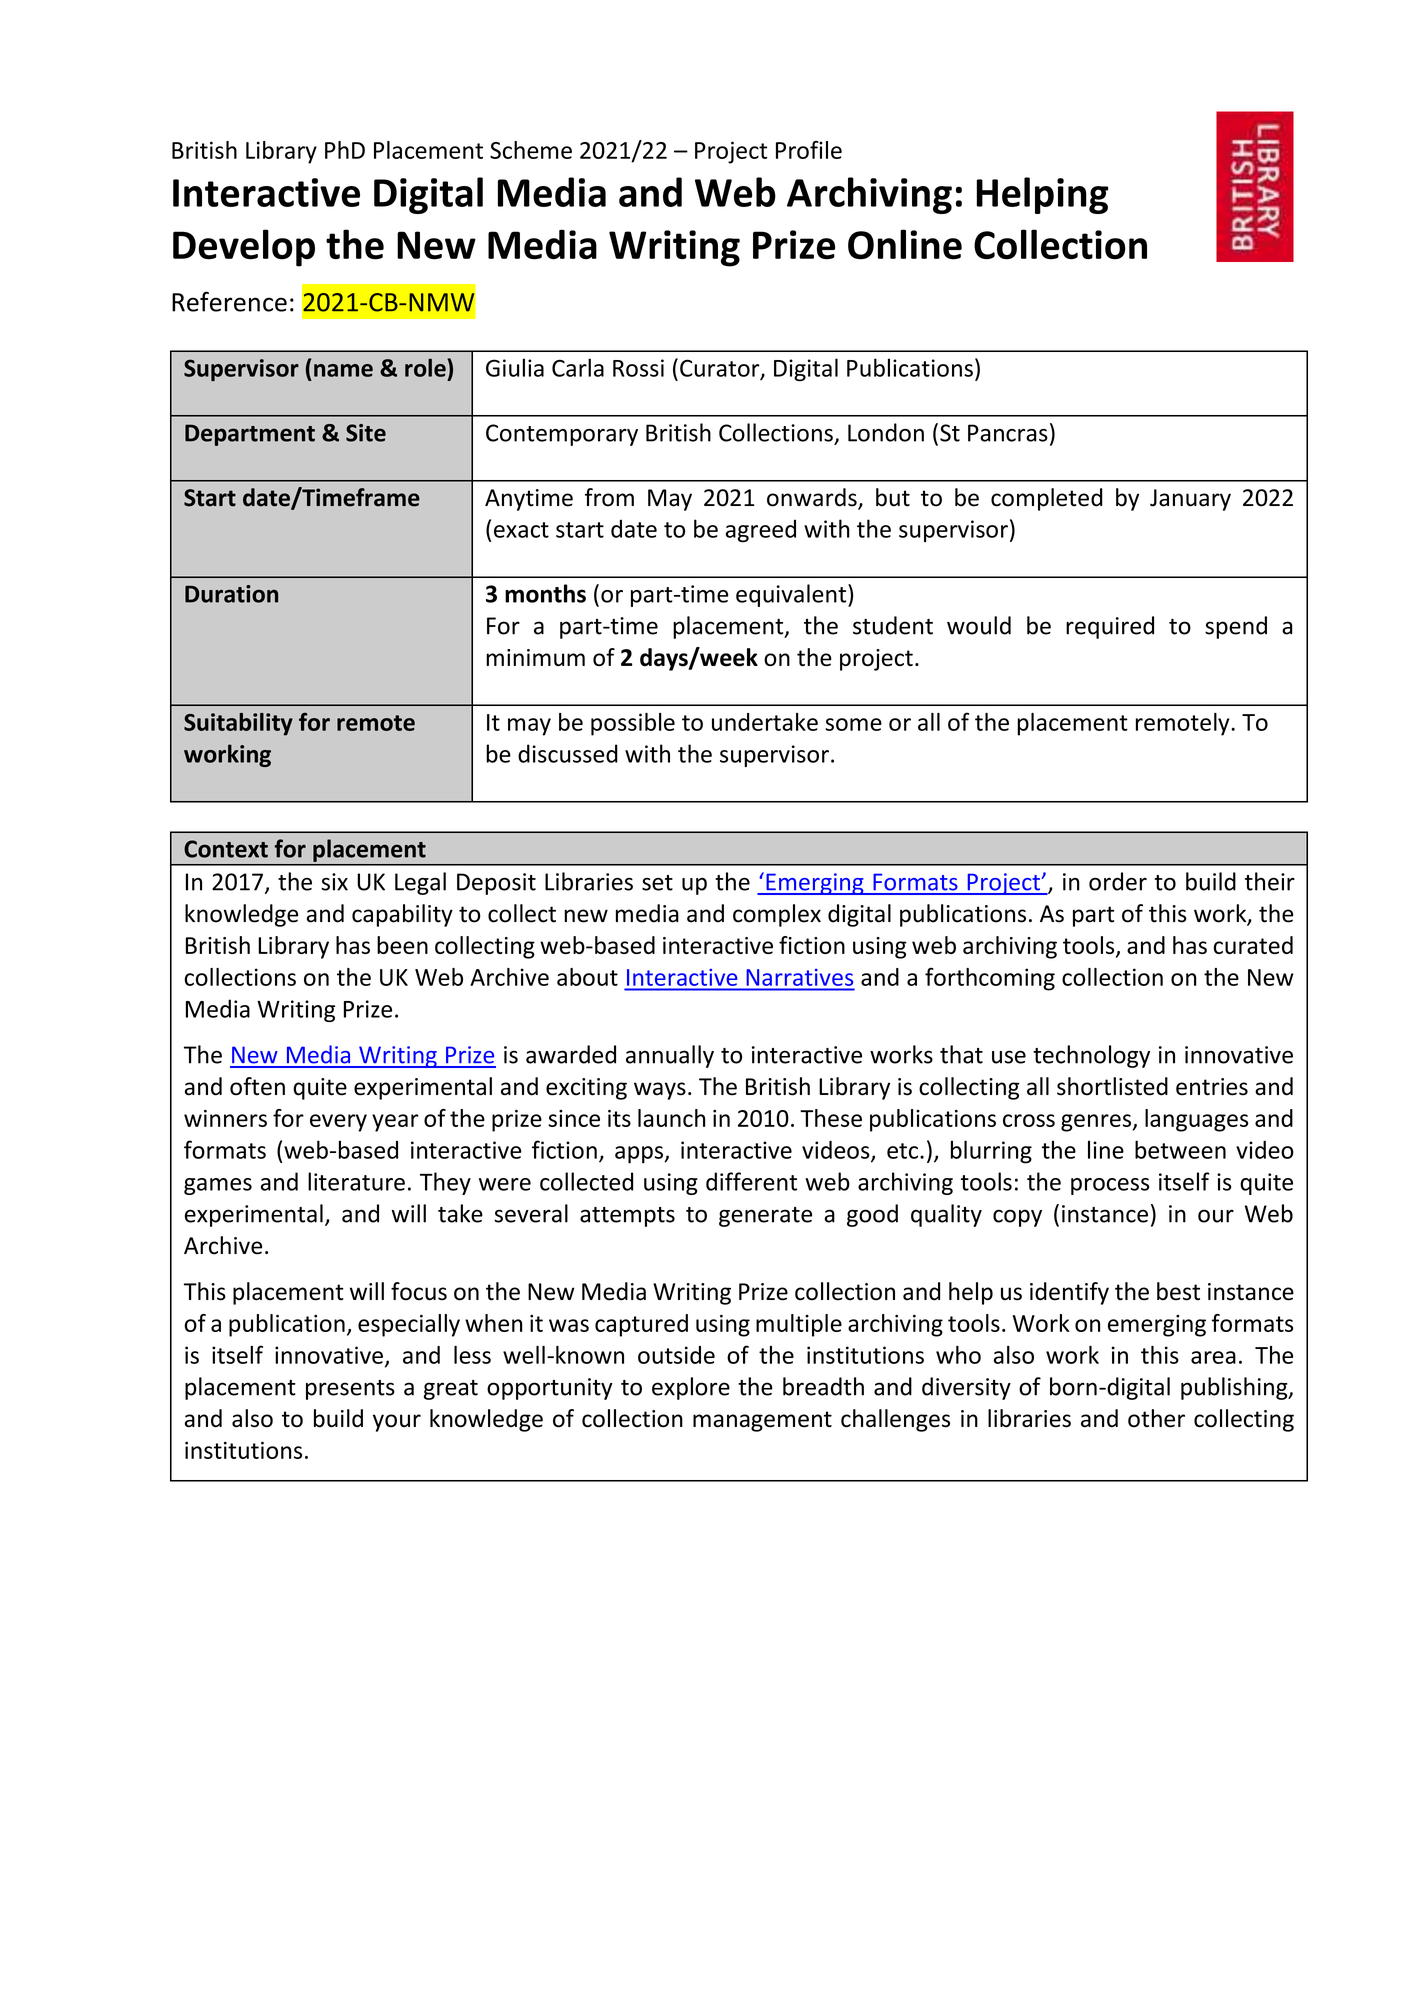 This screenshot has width=1408, height=1992. I want to click on Suitability, so click(238, 724).
